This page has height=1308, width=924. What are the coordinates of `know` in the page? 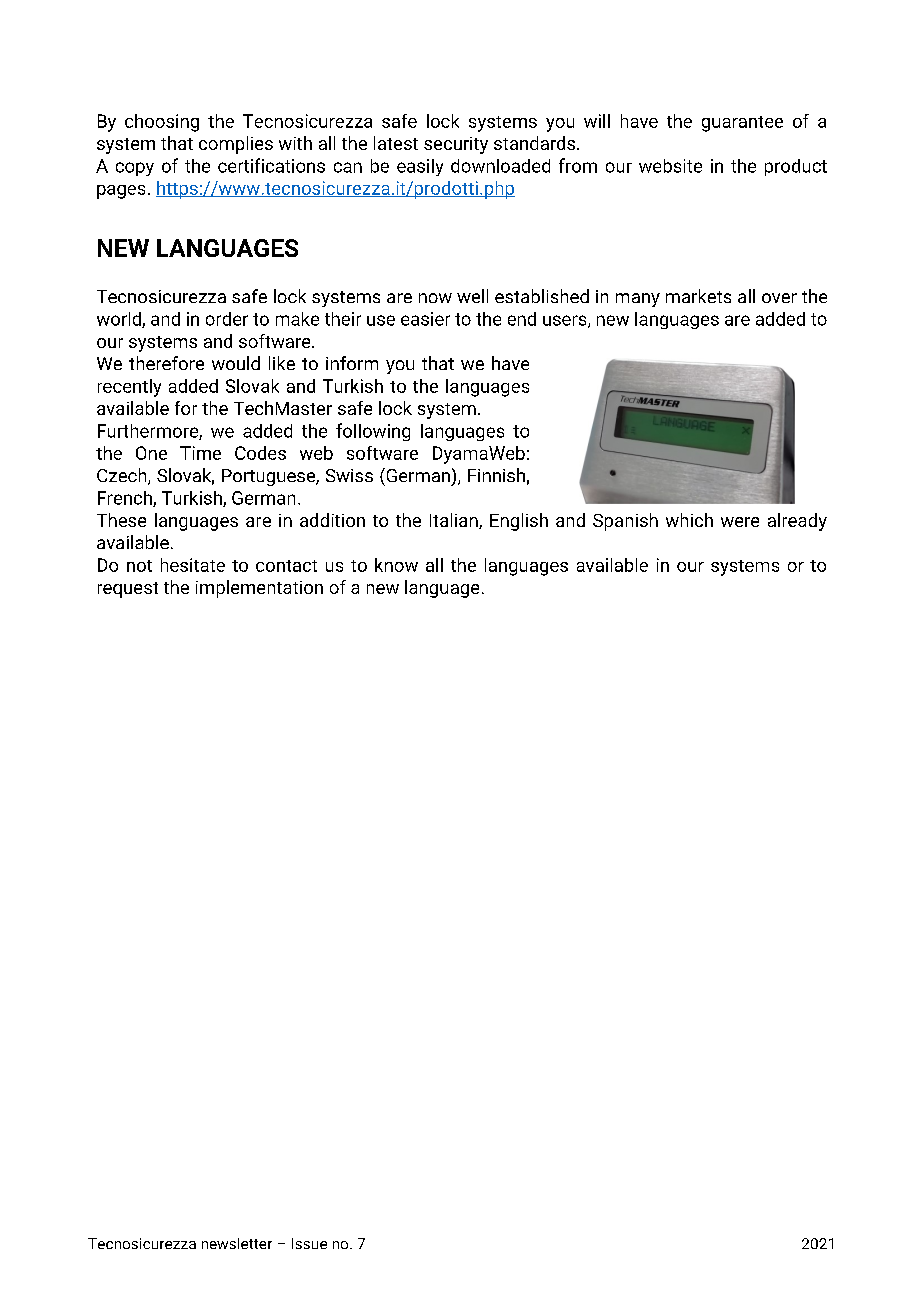 It's located at (396, 565).
